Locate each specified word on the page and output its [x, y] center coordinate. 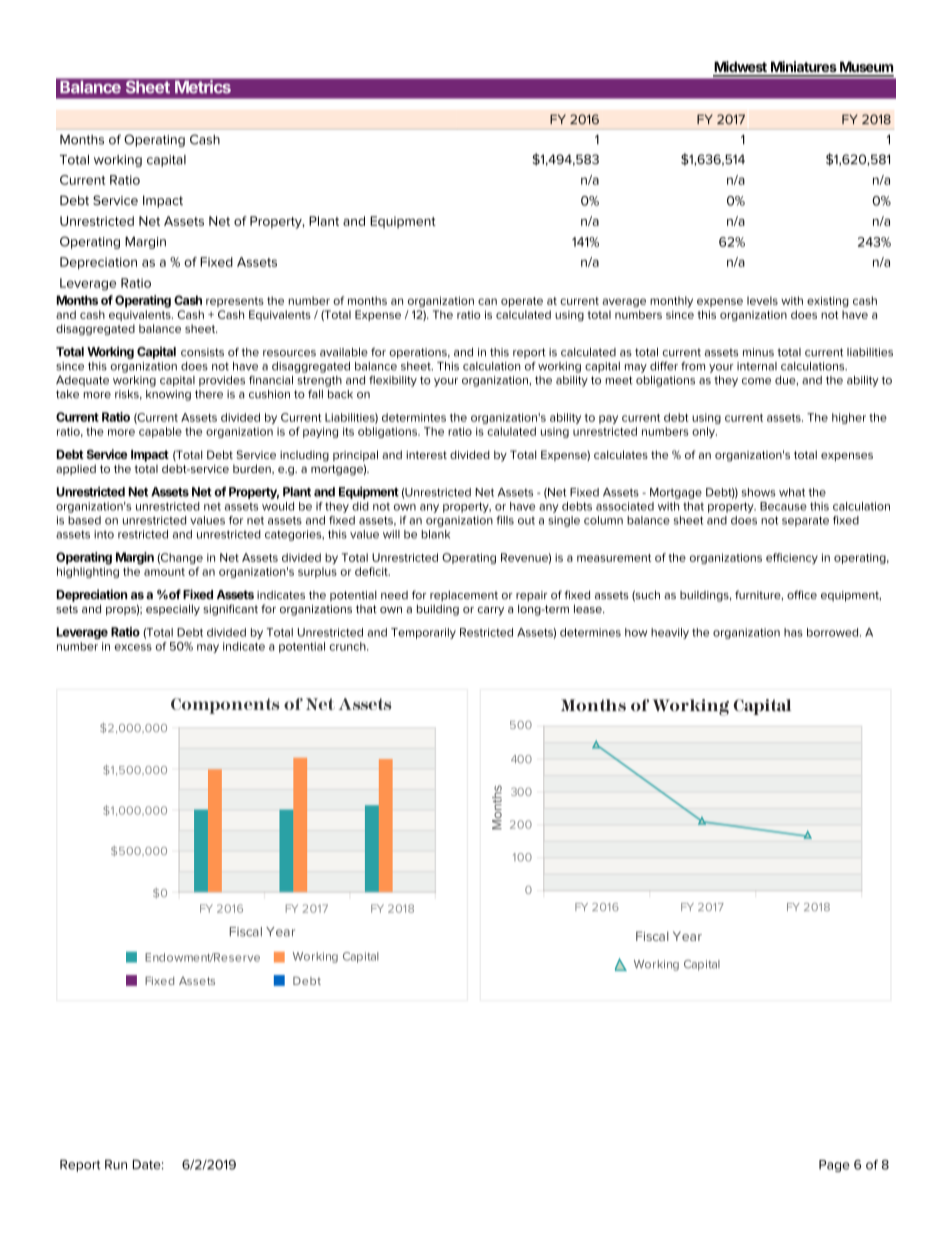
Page [834, 1166]
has [793, 632]
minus [758, 352]
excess [133, 647]
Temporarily [423, 633]
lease [589, 609]
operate [522, 302]
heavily [670, 633]
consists [202, 352]
